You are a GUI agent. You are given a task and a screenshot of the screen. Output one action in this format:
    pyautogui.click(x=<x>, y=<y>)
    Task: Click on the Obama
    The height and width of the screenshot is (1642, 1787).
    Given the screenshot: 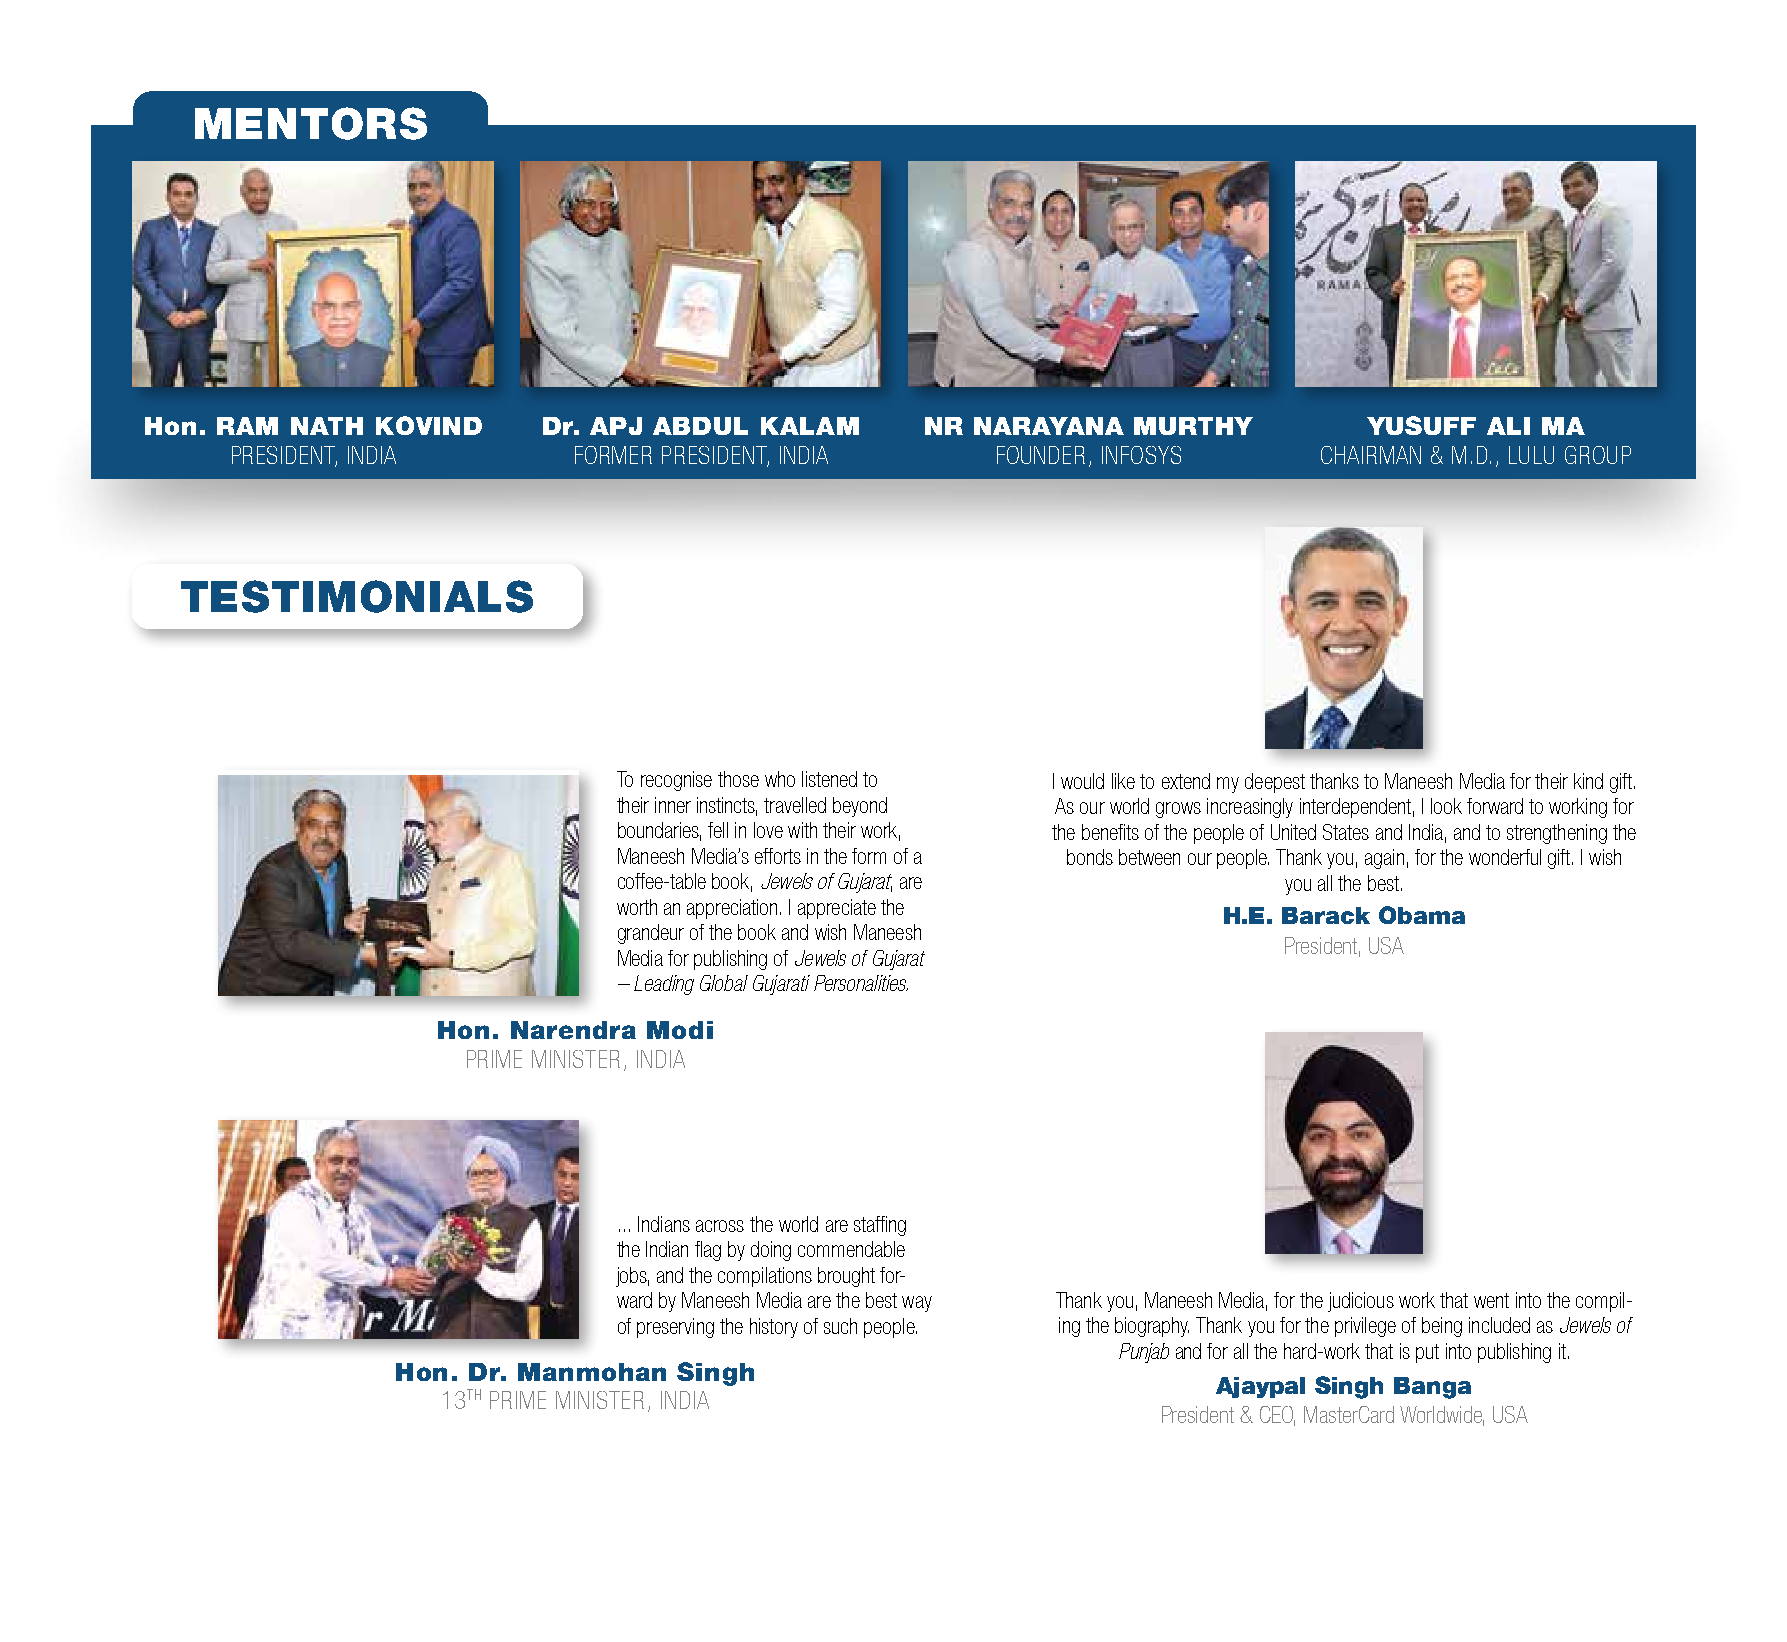 What is the action you would take?
    pyautogui.click(x=1422, y=915)
